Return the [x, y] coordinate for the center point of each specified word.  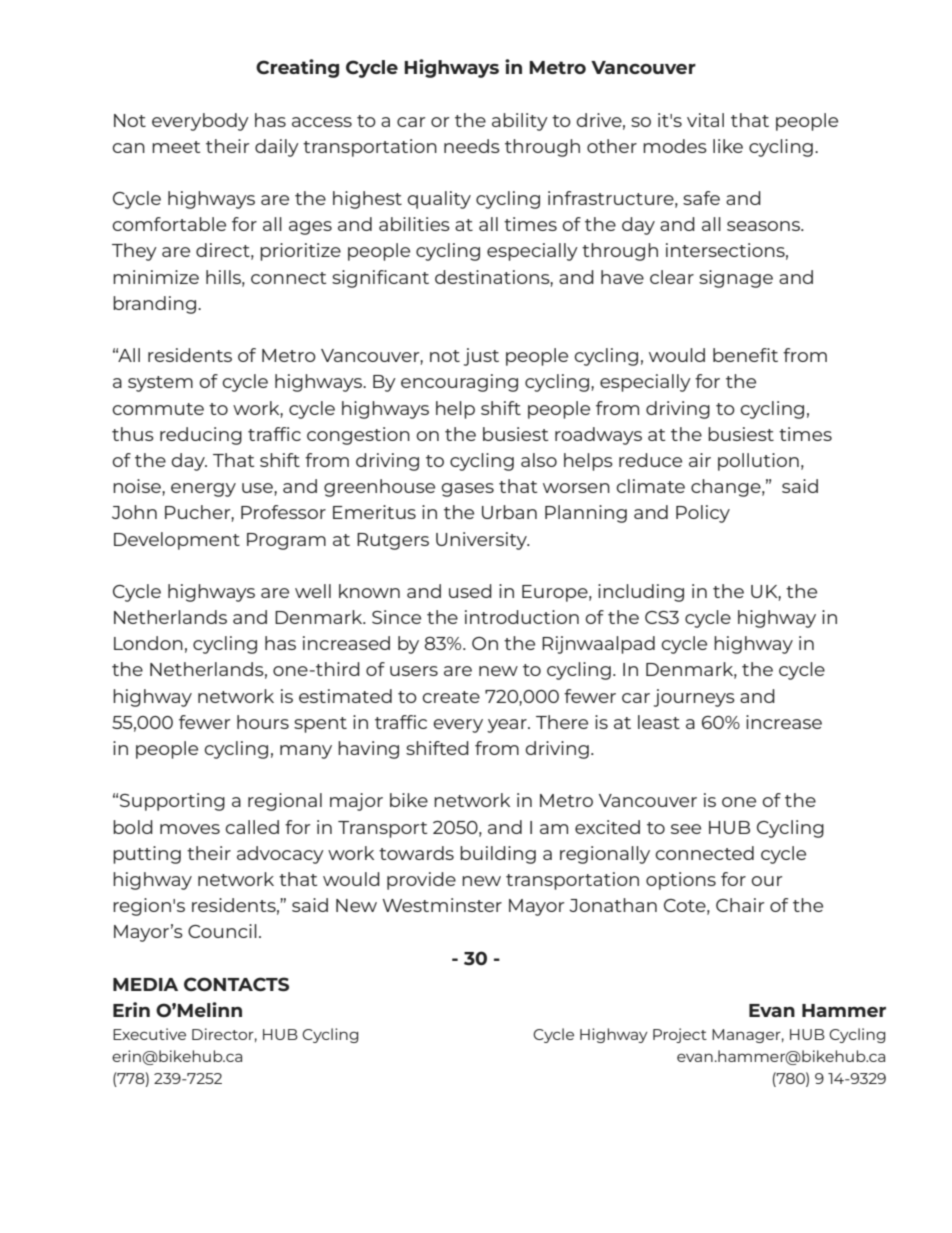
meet [176, 147]
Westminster [442, 905]
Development [177, 541]
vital [705, 120]
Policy [703, 514]
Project [680, 1035]
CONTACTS [236, 984]
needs [472, 146]
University [483, 541]
